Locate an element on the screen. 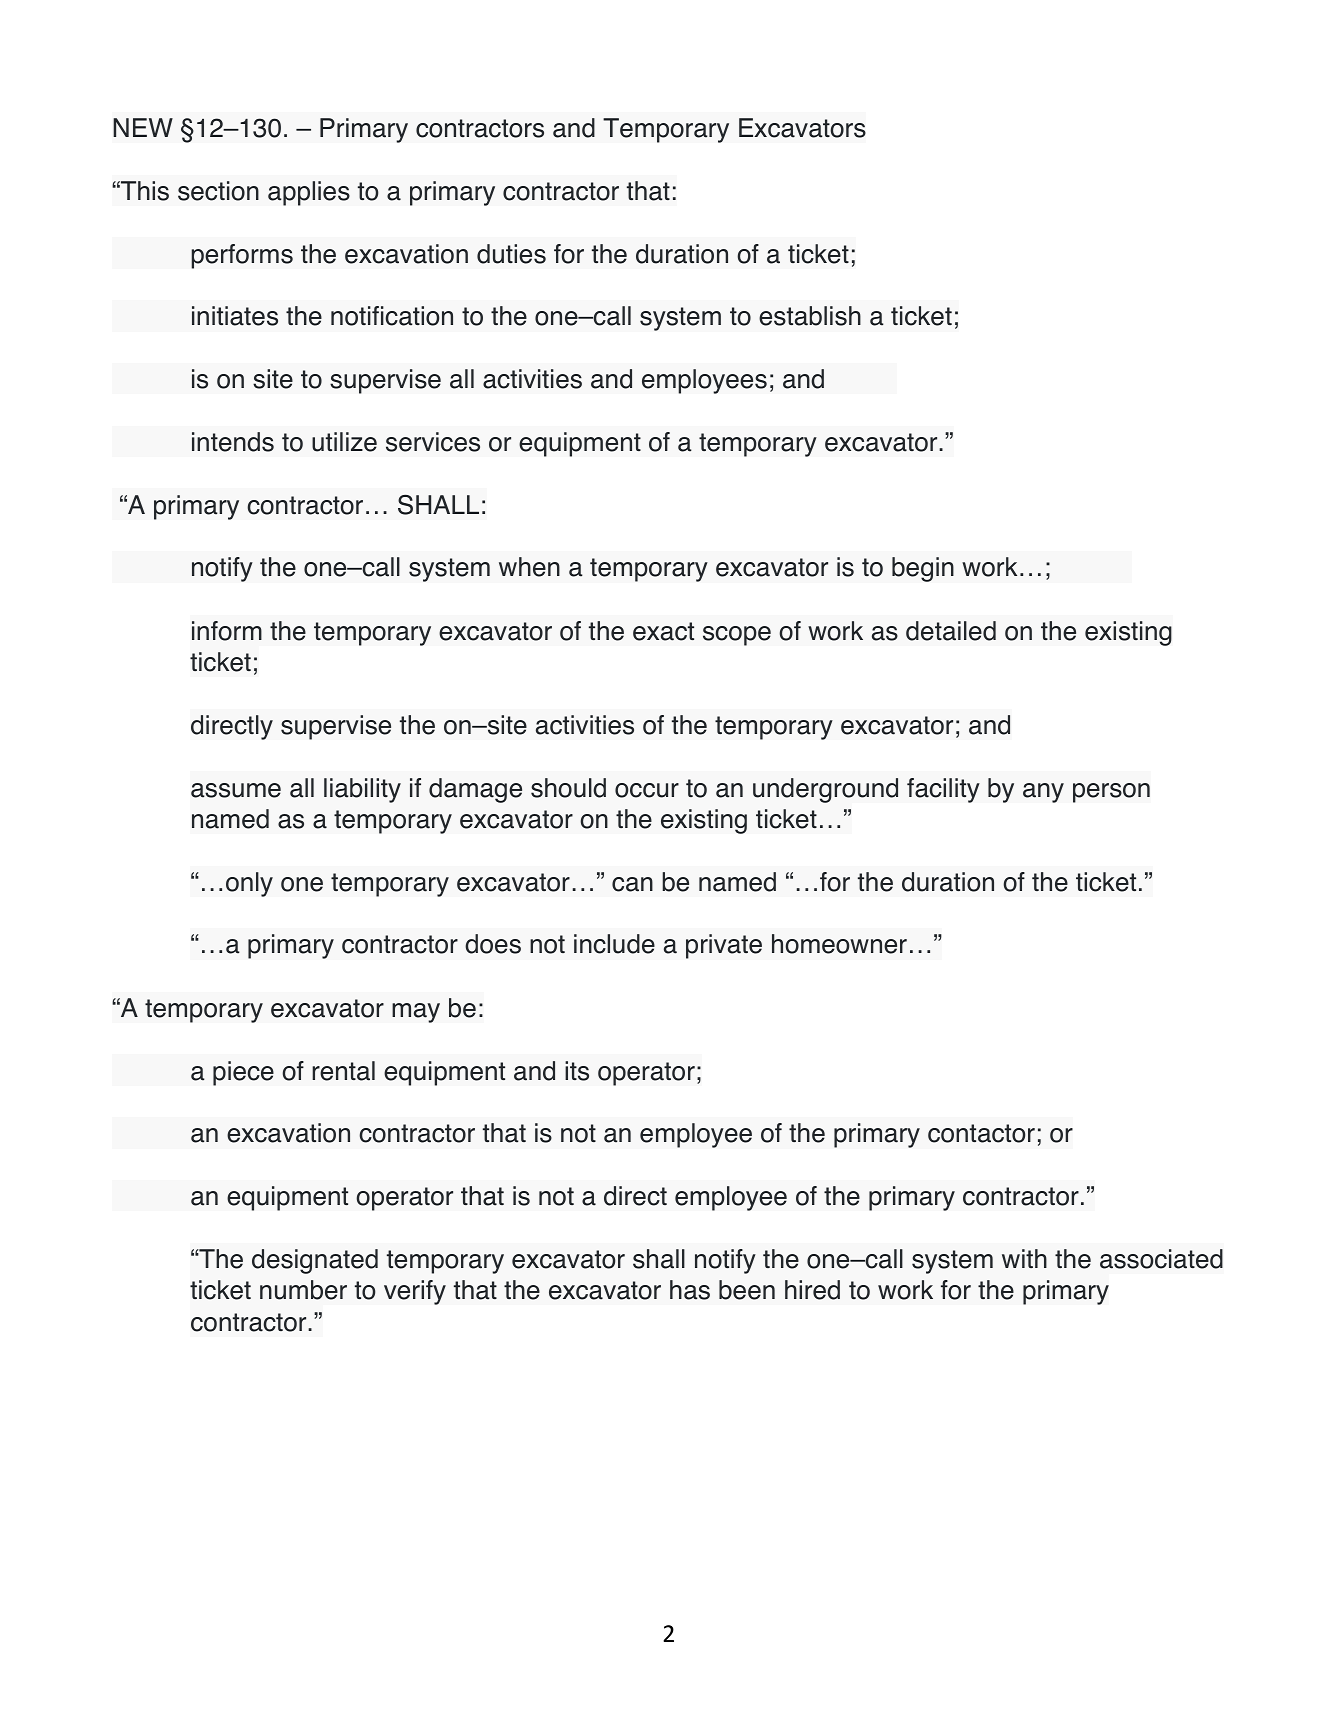  establish is located at coordinates (810, 316).
